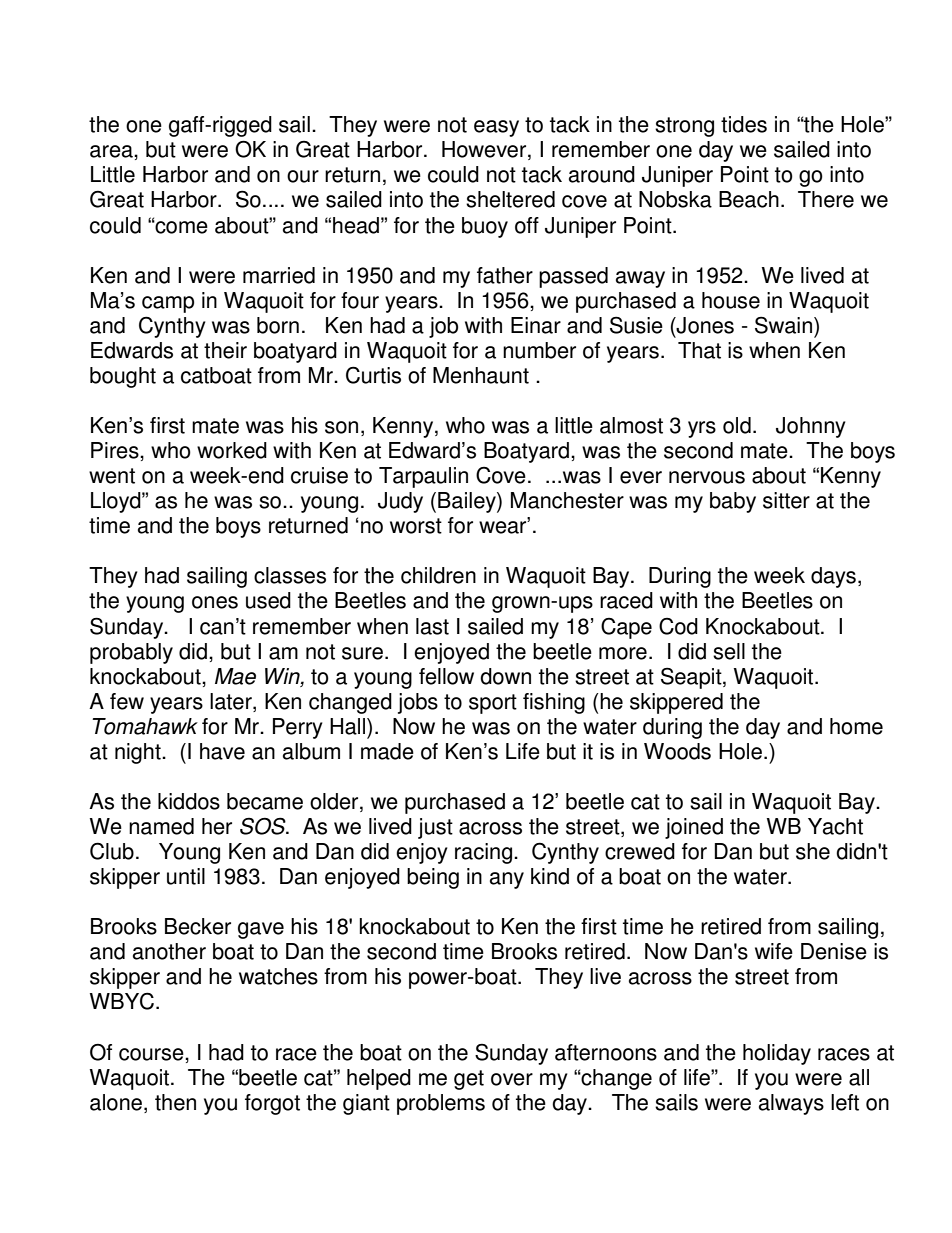  I want to click on number, so click(539, 350).
